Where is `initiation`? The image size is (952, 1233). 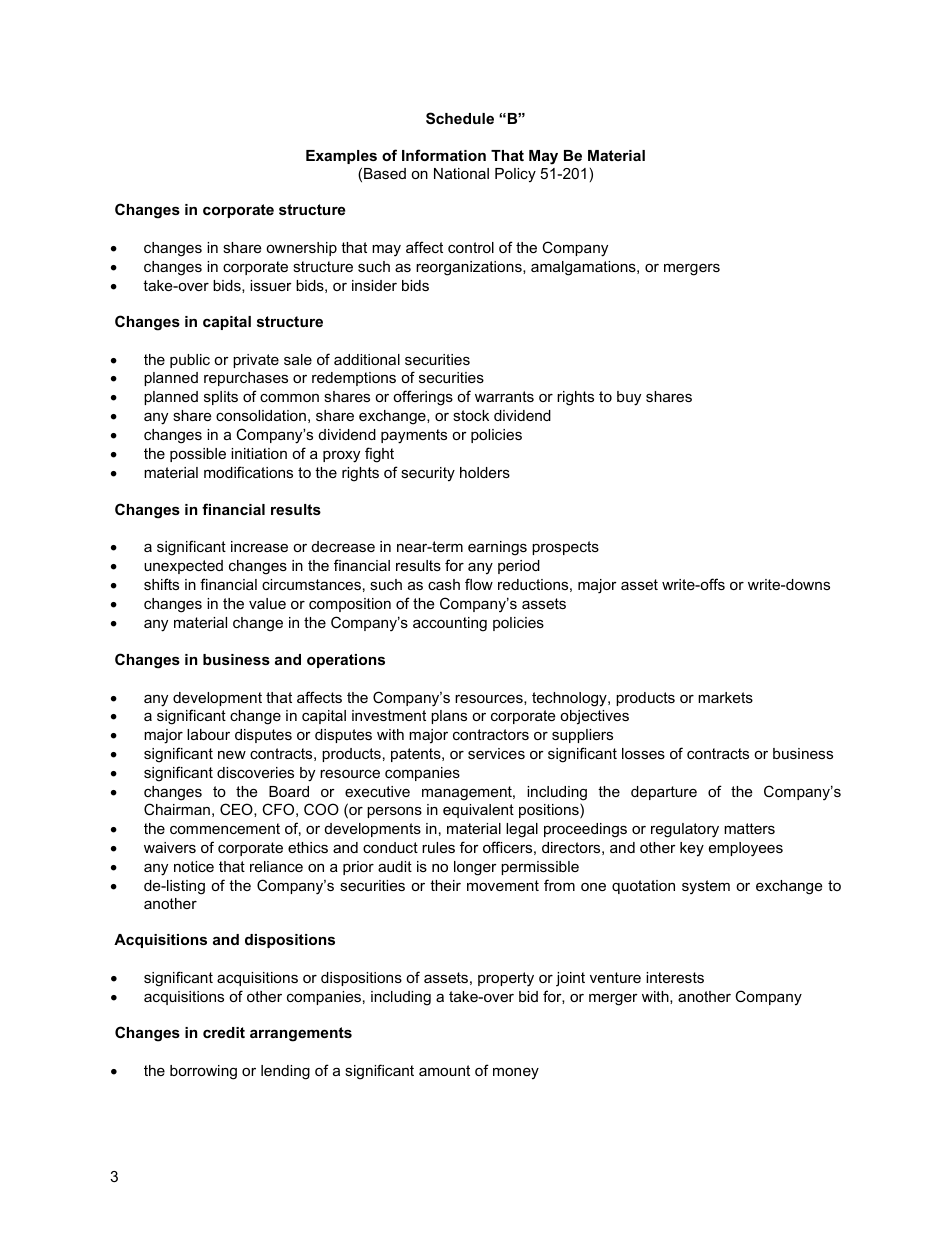 initiation is located at coordinates (259, 453).
